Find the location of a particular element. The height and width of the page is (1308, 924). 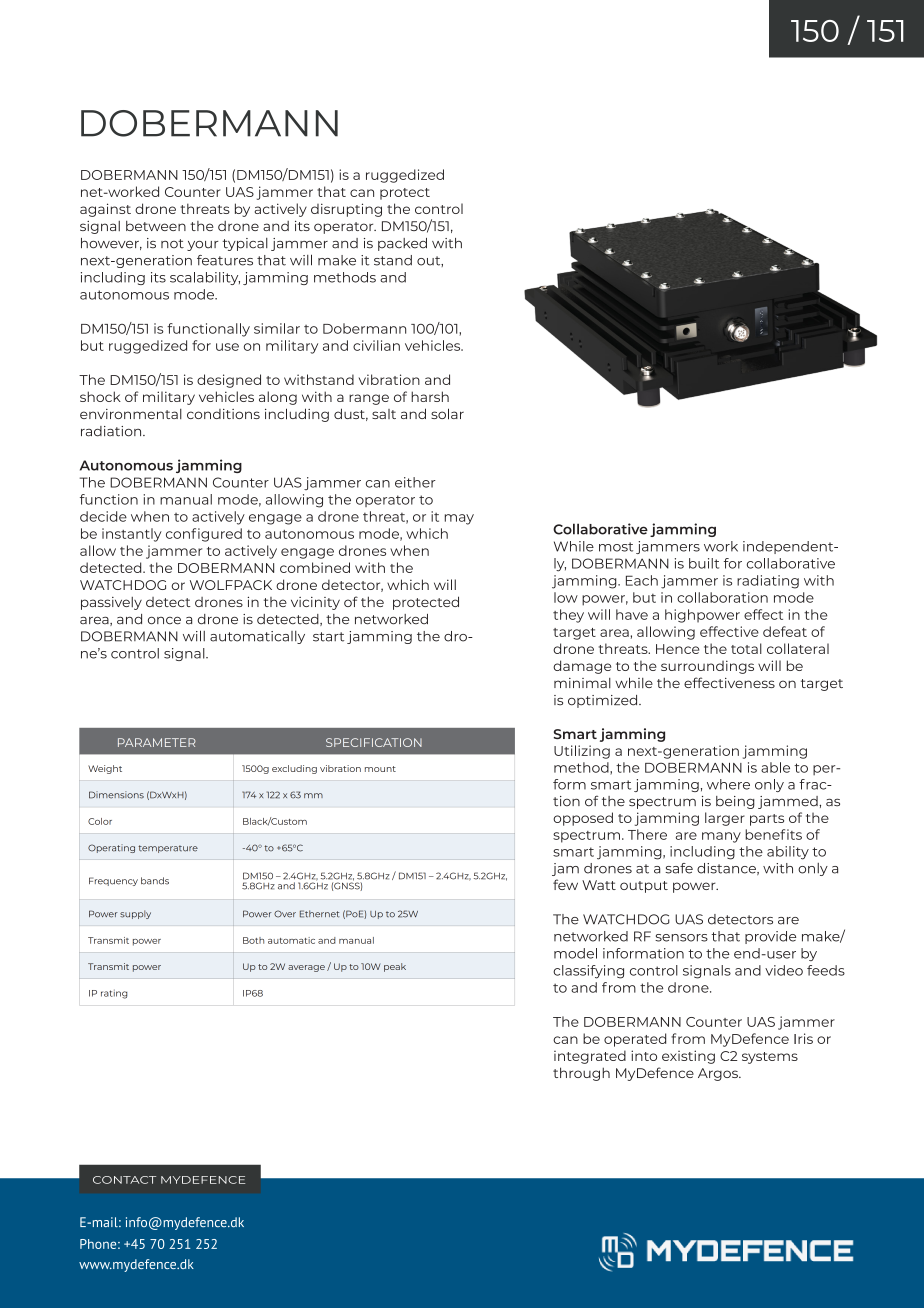

Both is located at coordinates (253, 940).
